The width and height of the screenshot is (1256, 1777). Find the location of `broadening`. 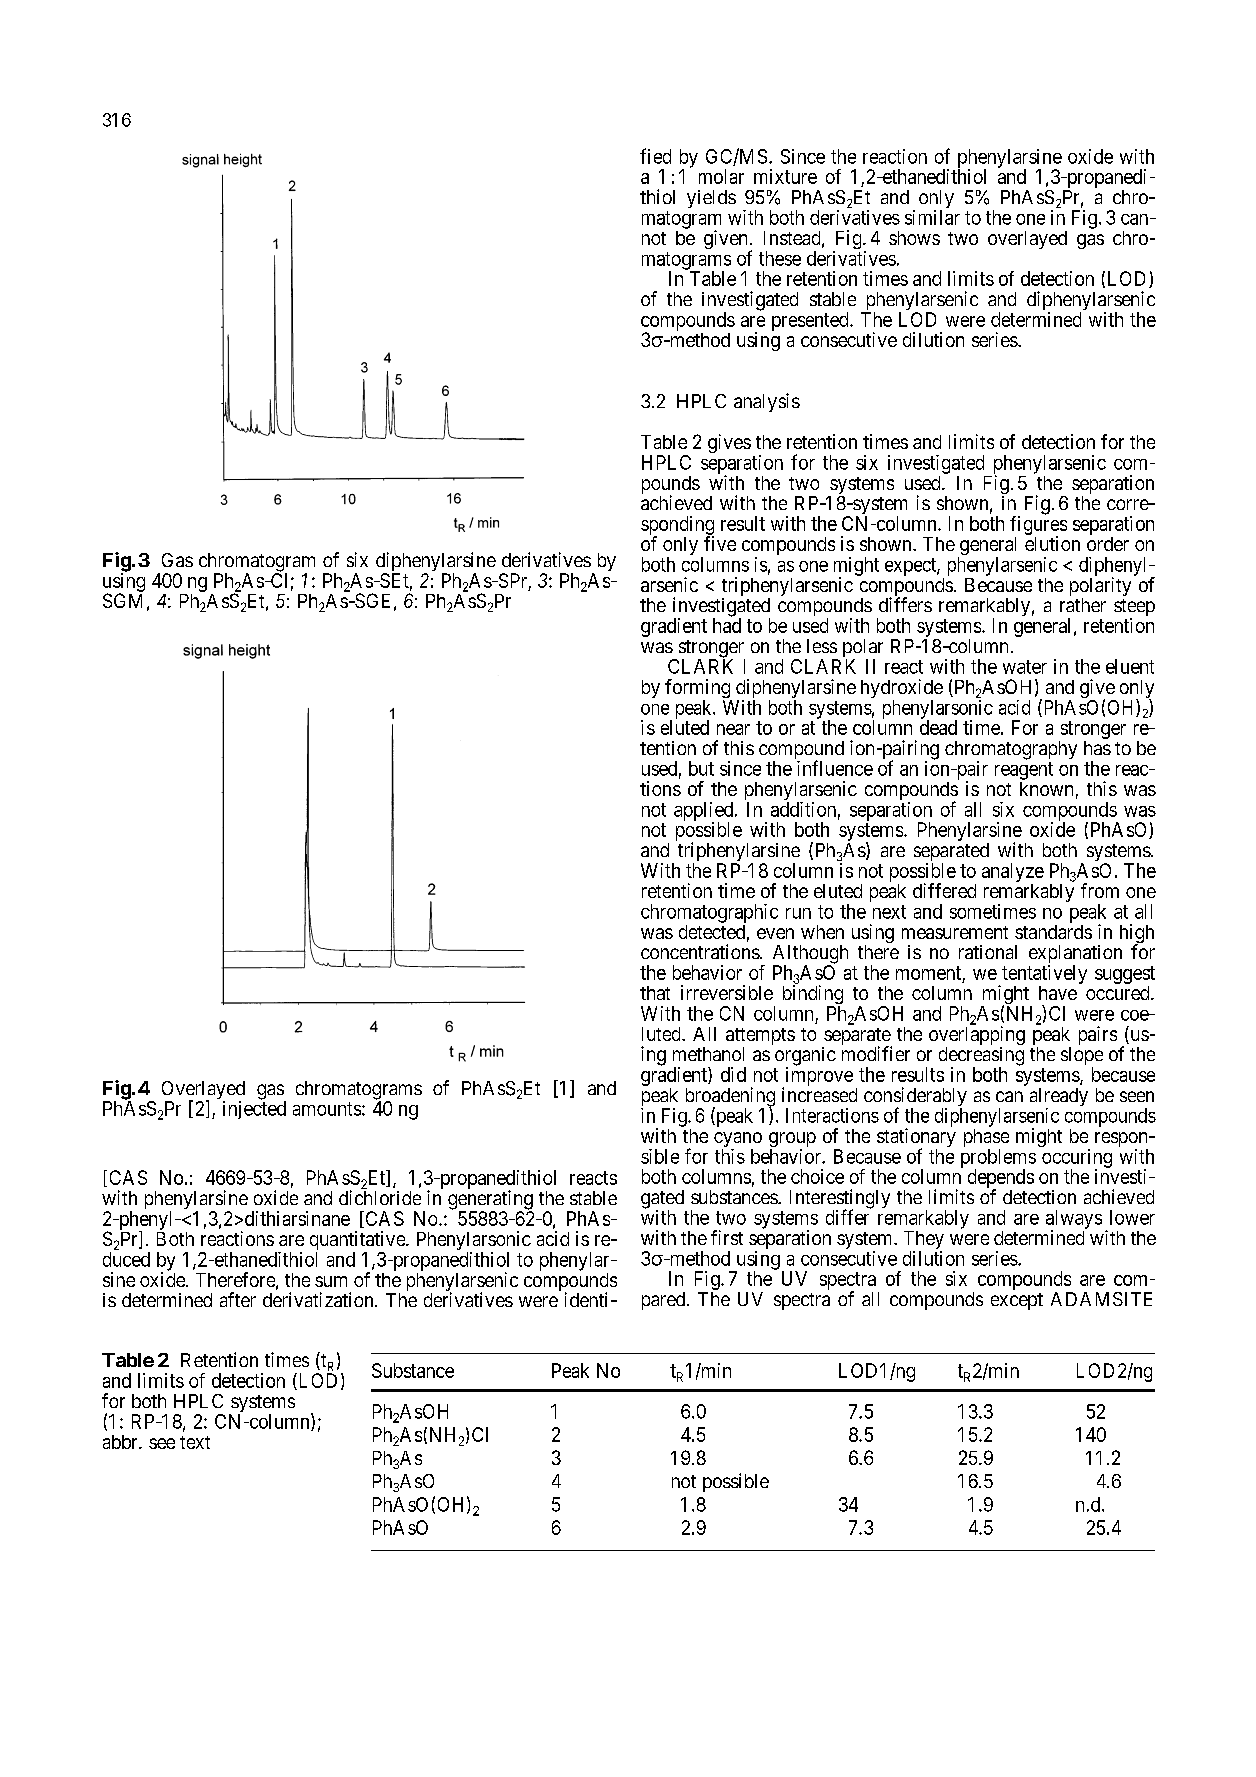

broadening is located at coordinates (730, 1098).
